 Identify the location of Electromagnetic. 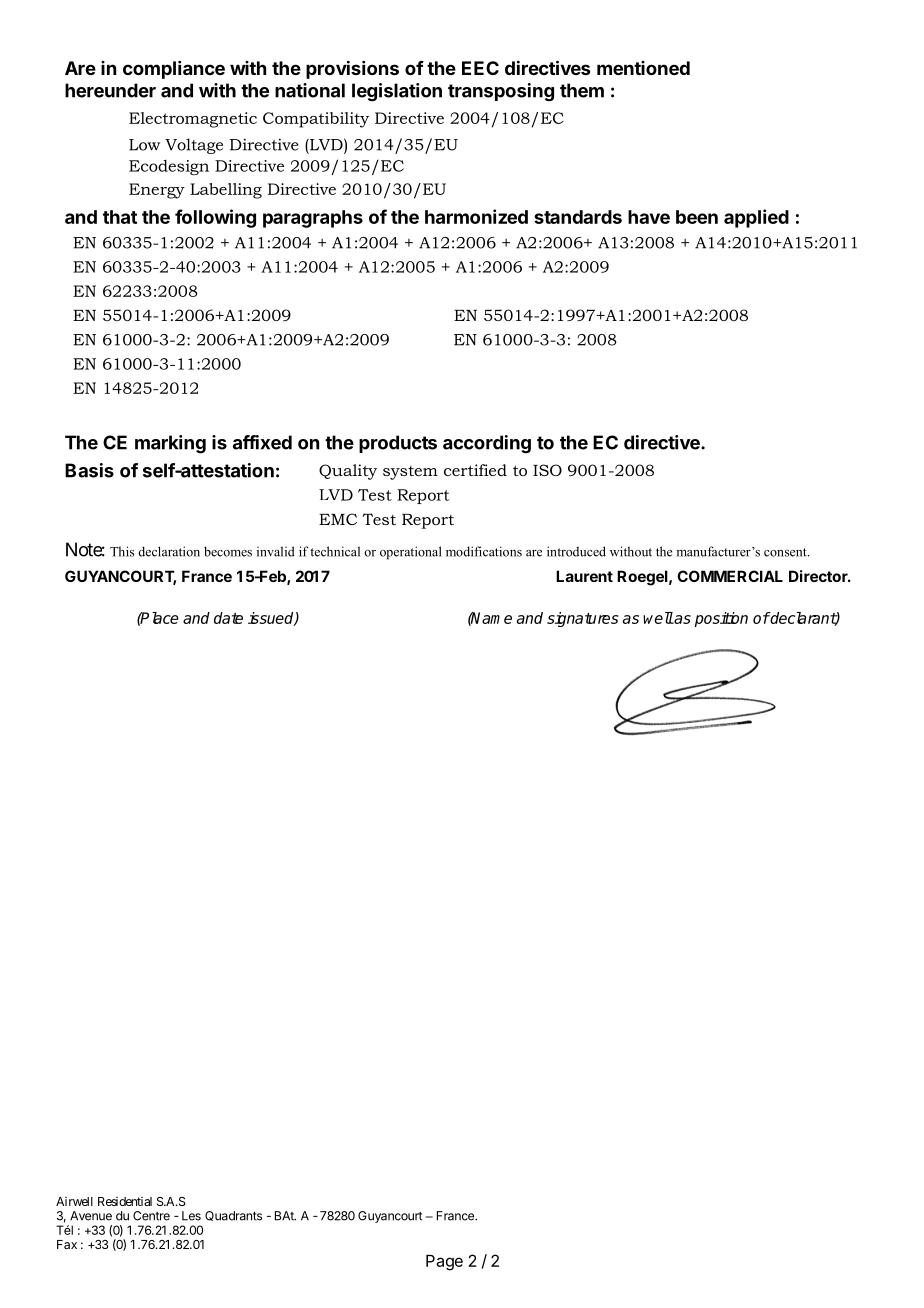
(193, 120).
